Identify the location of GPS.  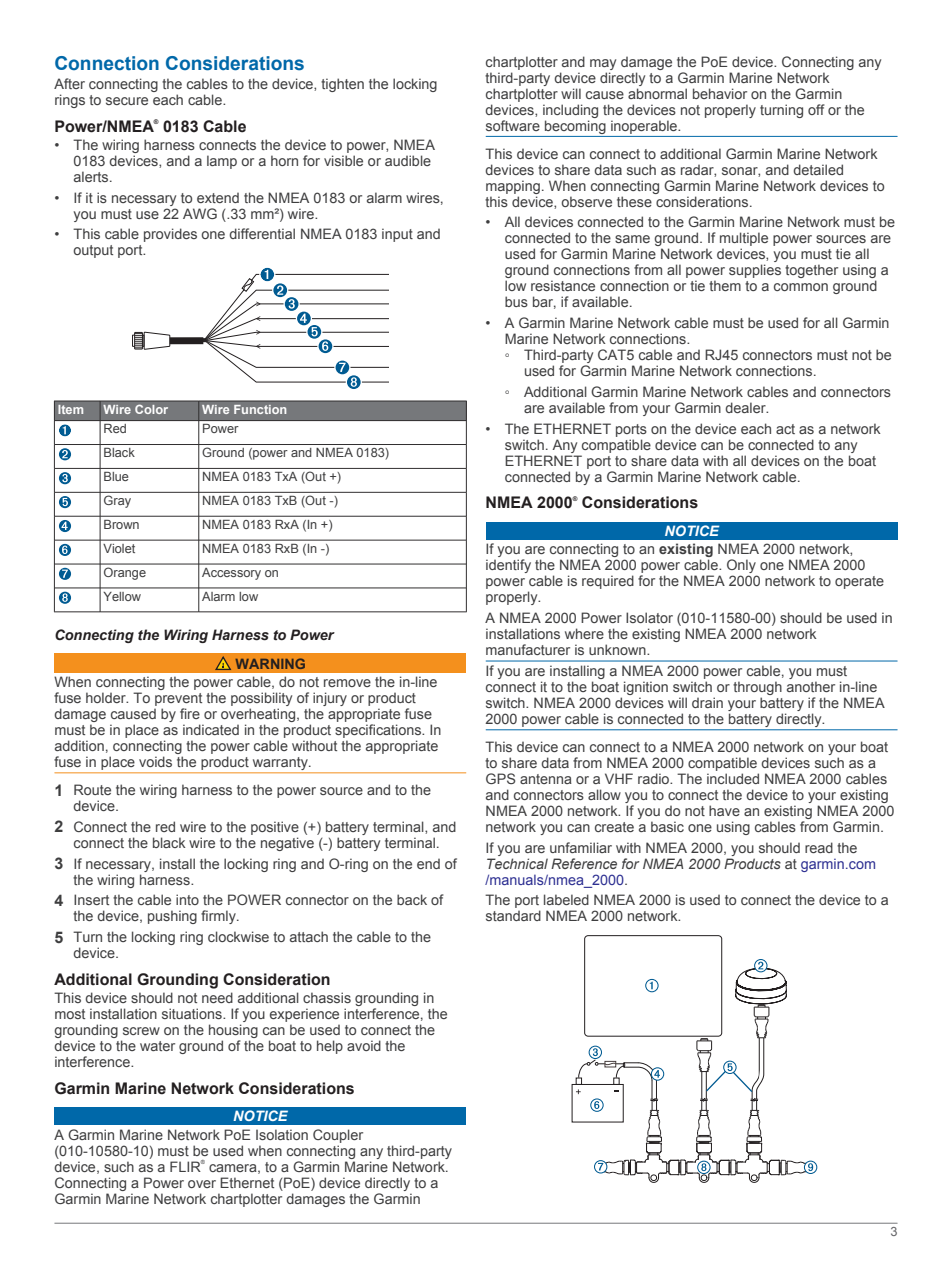
(500, 778).
